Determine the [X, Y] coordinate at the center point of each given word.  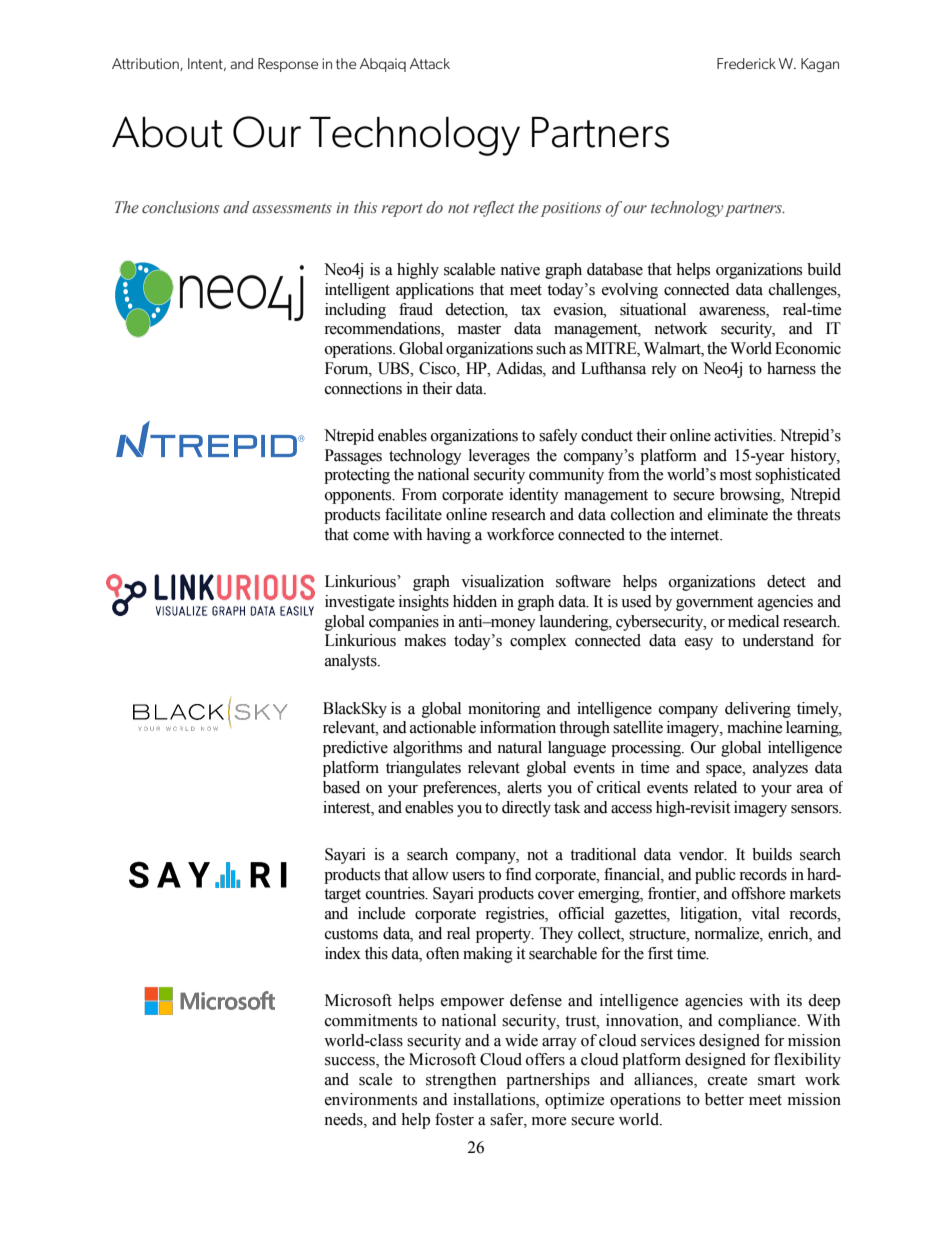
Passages [353, 457]
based [341, 787]
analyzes [780, 769]
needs [344, 1119]
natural [519, 747]
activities [744, 435]
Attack [430, 63]
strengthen [461, 1081]
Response [288, 65]
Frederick [746, 63]
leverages [499, 457]
